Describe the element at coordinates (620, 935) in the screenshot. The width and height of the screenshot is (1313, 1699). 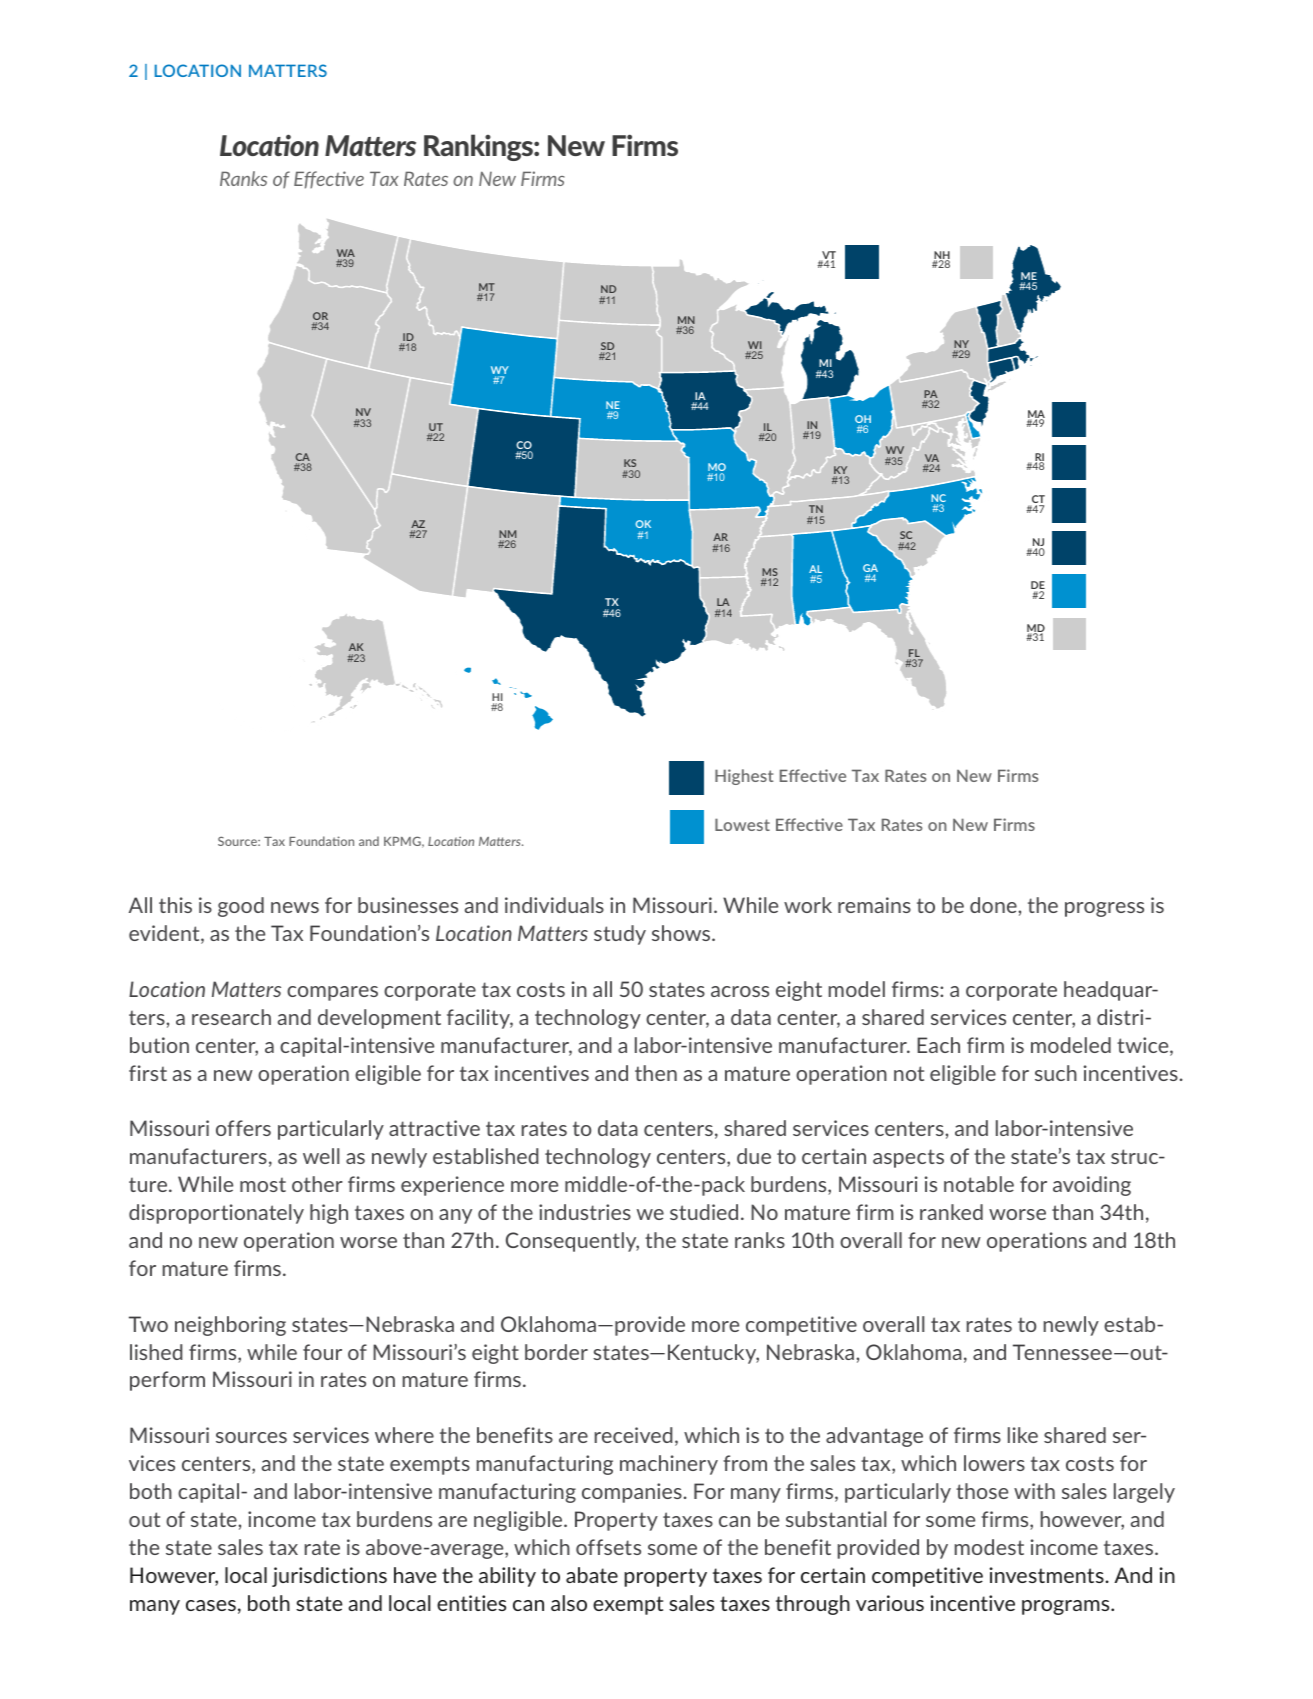
I see `study` at that location.
